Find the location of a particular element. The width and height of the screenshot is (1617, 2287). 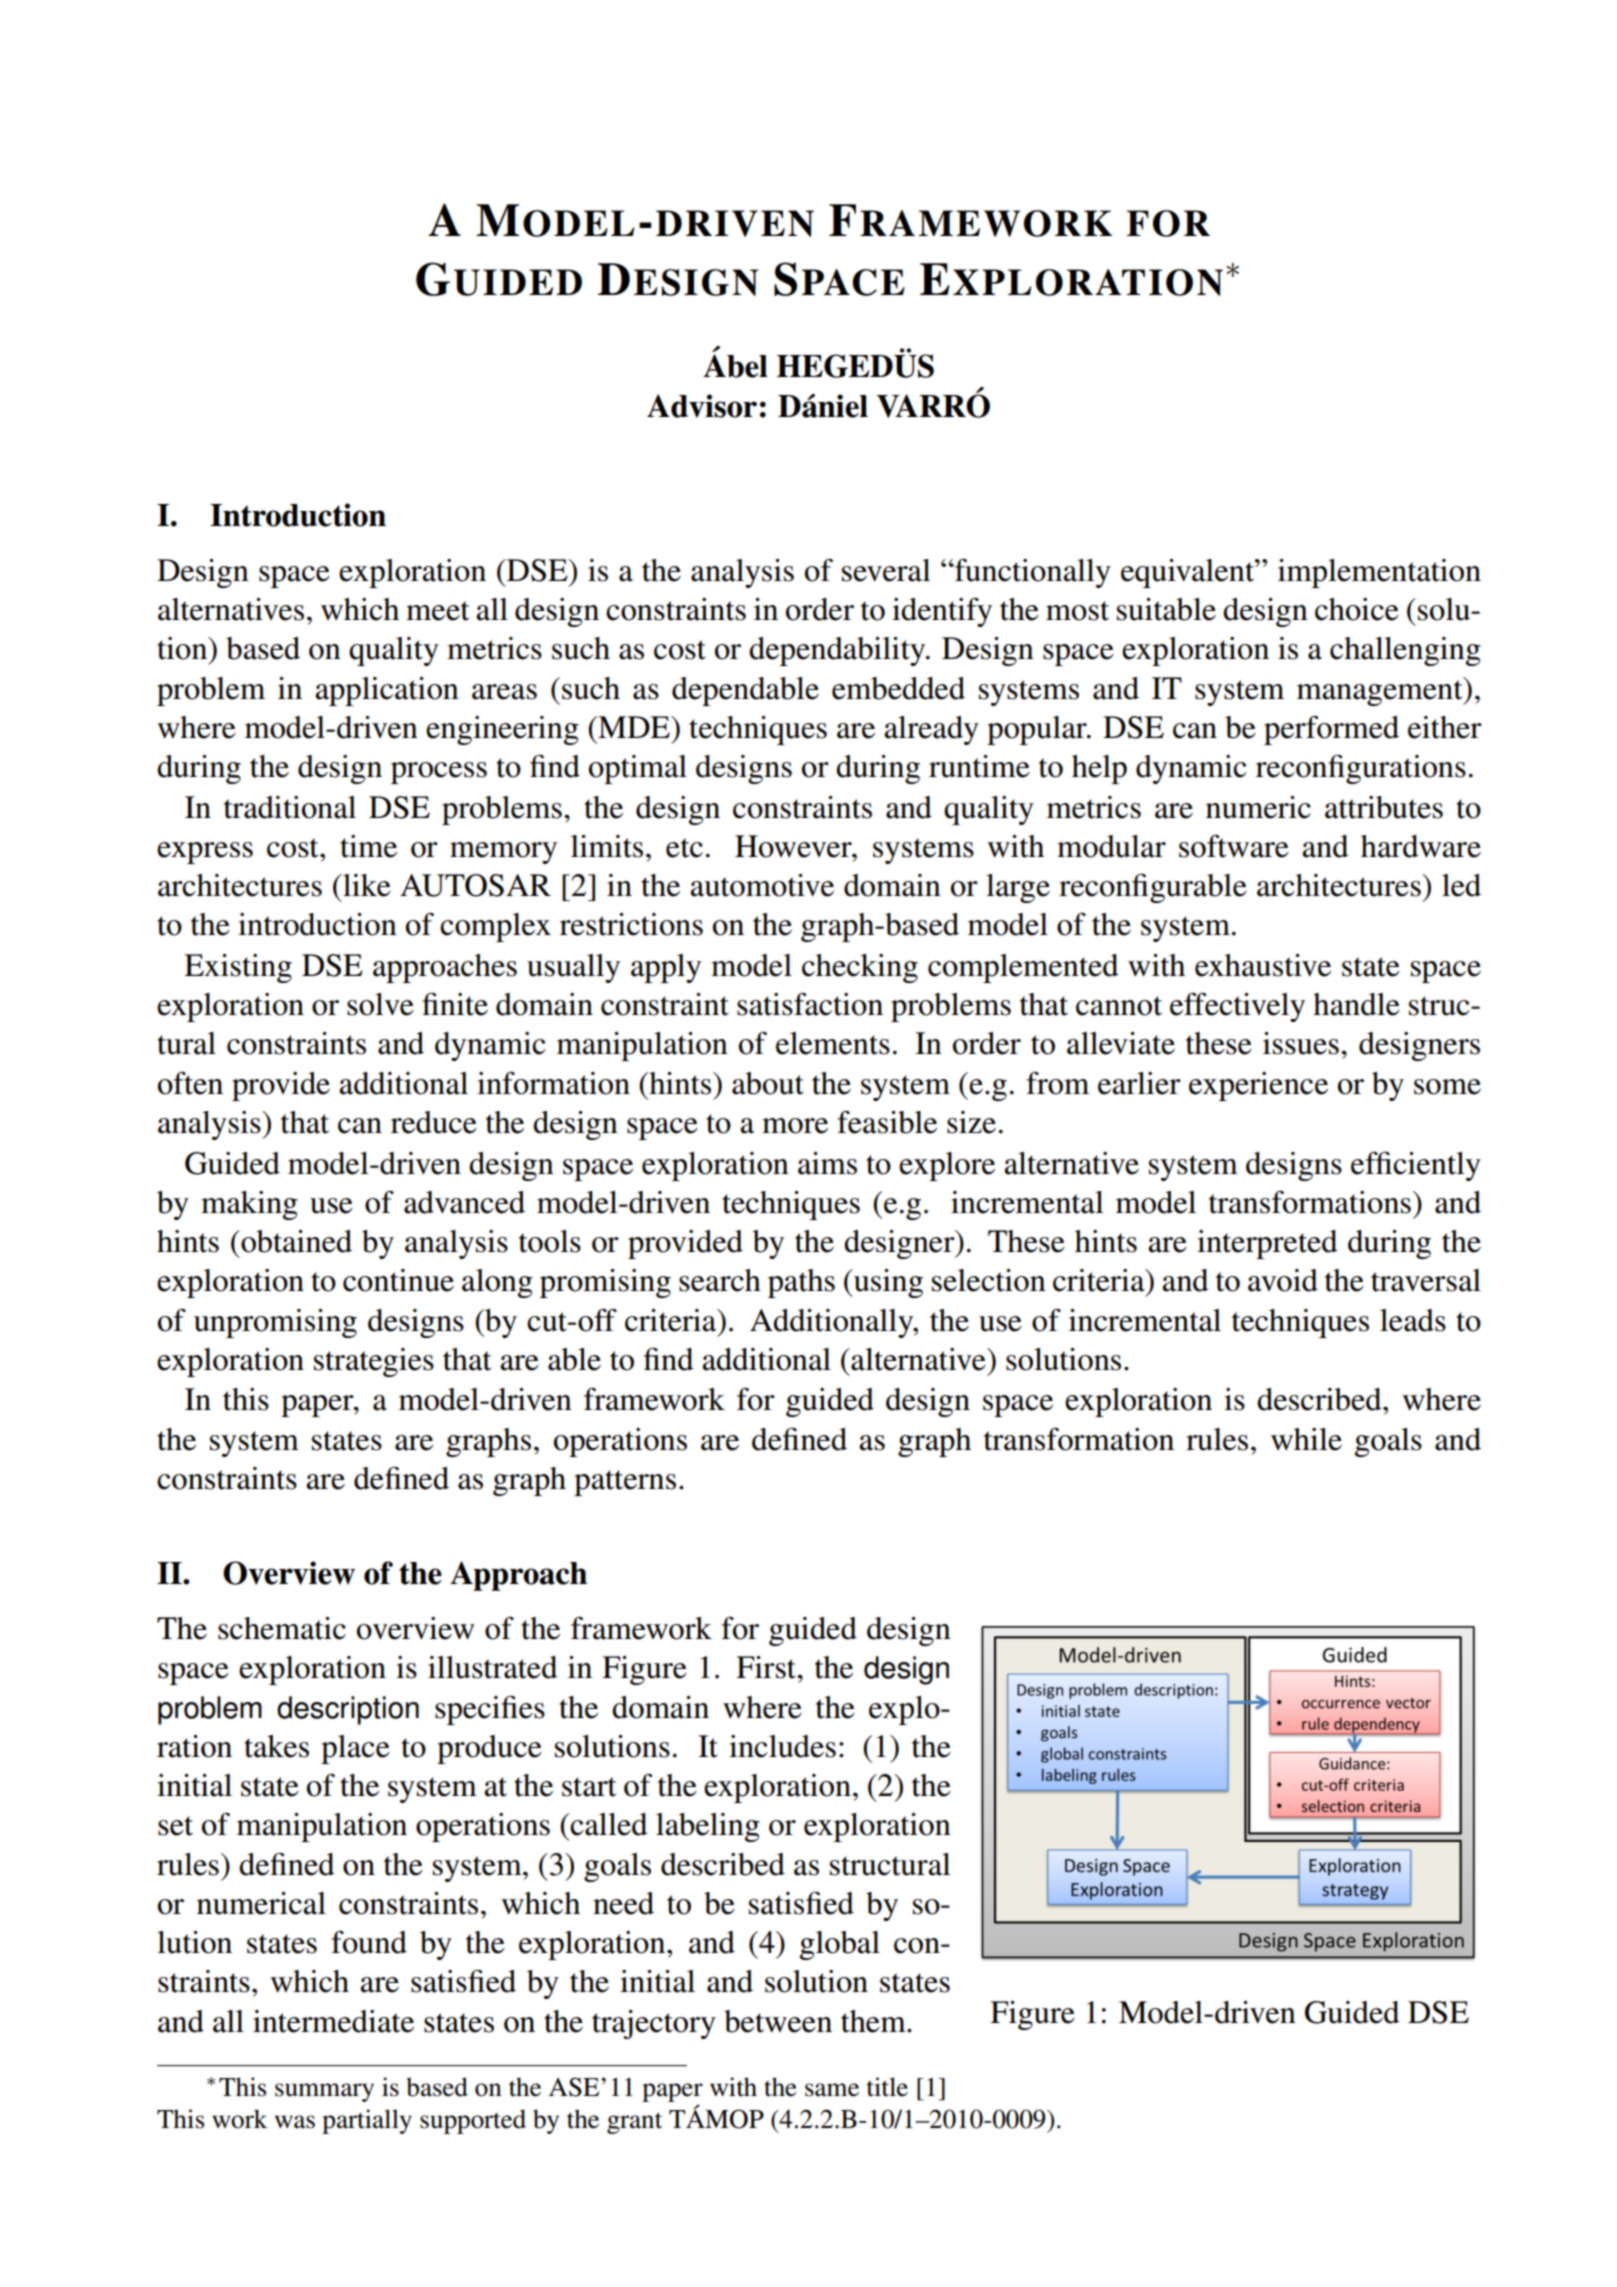

exhaustive is located at coordinates (1263, 965).
